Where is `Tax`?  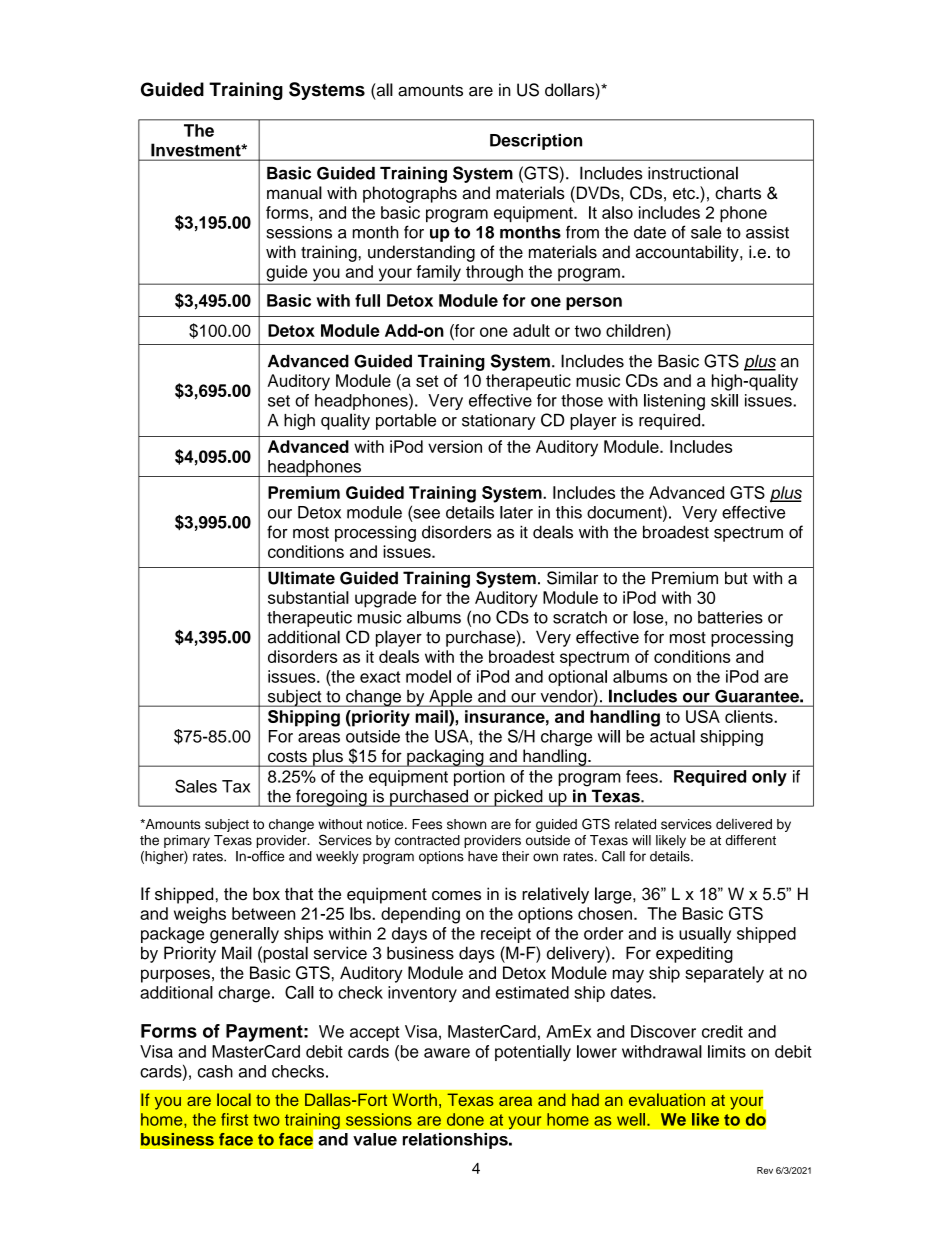
Tax is located at coordinates (236, 786).
